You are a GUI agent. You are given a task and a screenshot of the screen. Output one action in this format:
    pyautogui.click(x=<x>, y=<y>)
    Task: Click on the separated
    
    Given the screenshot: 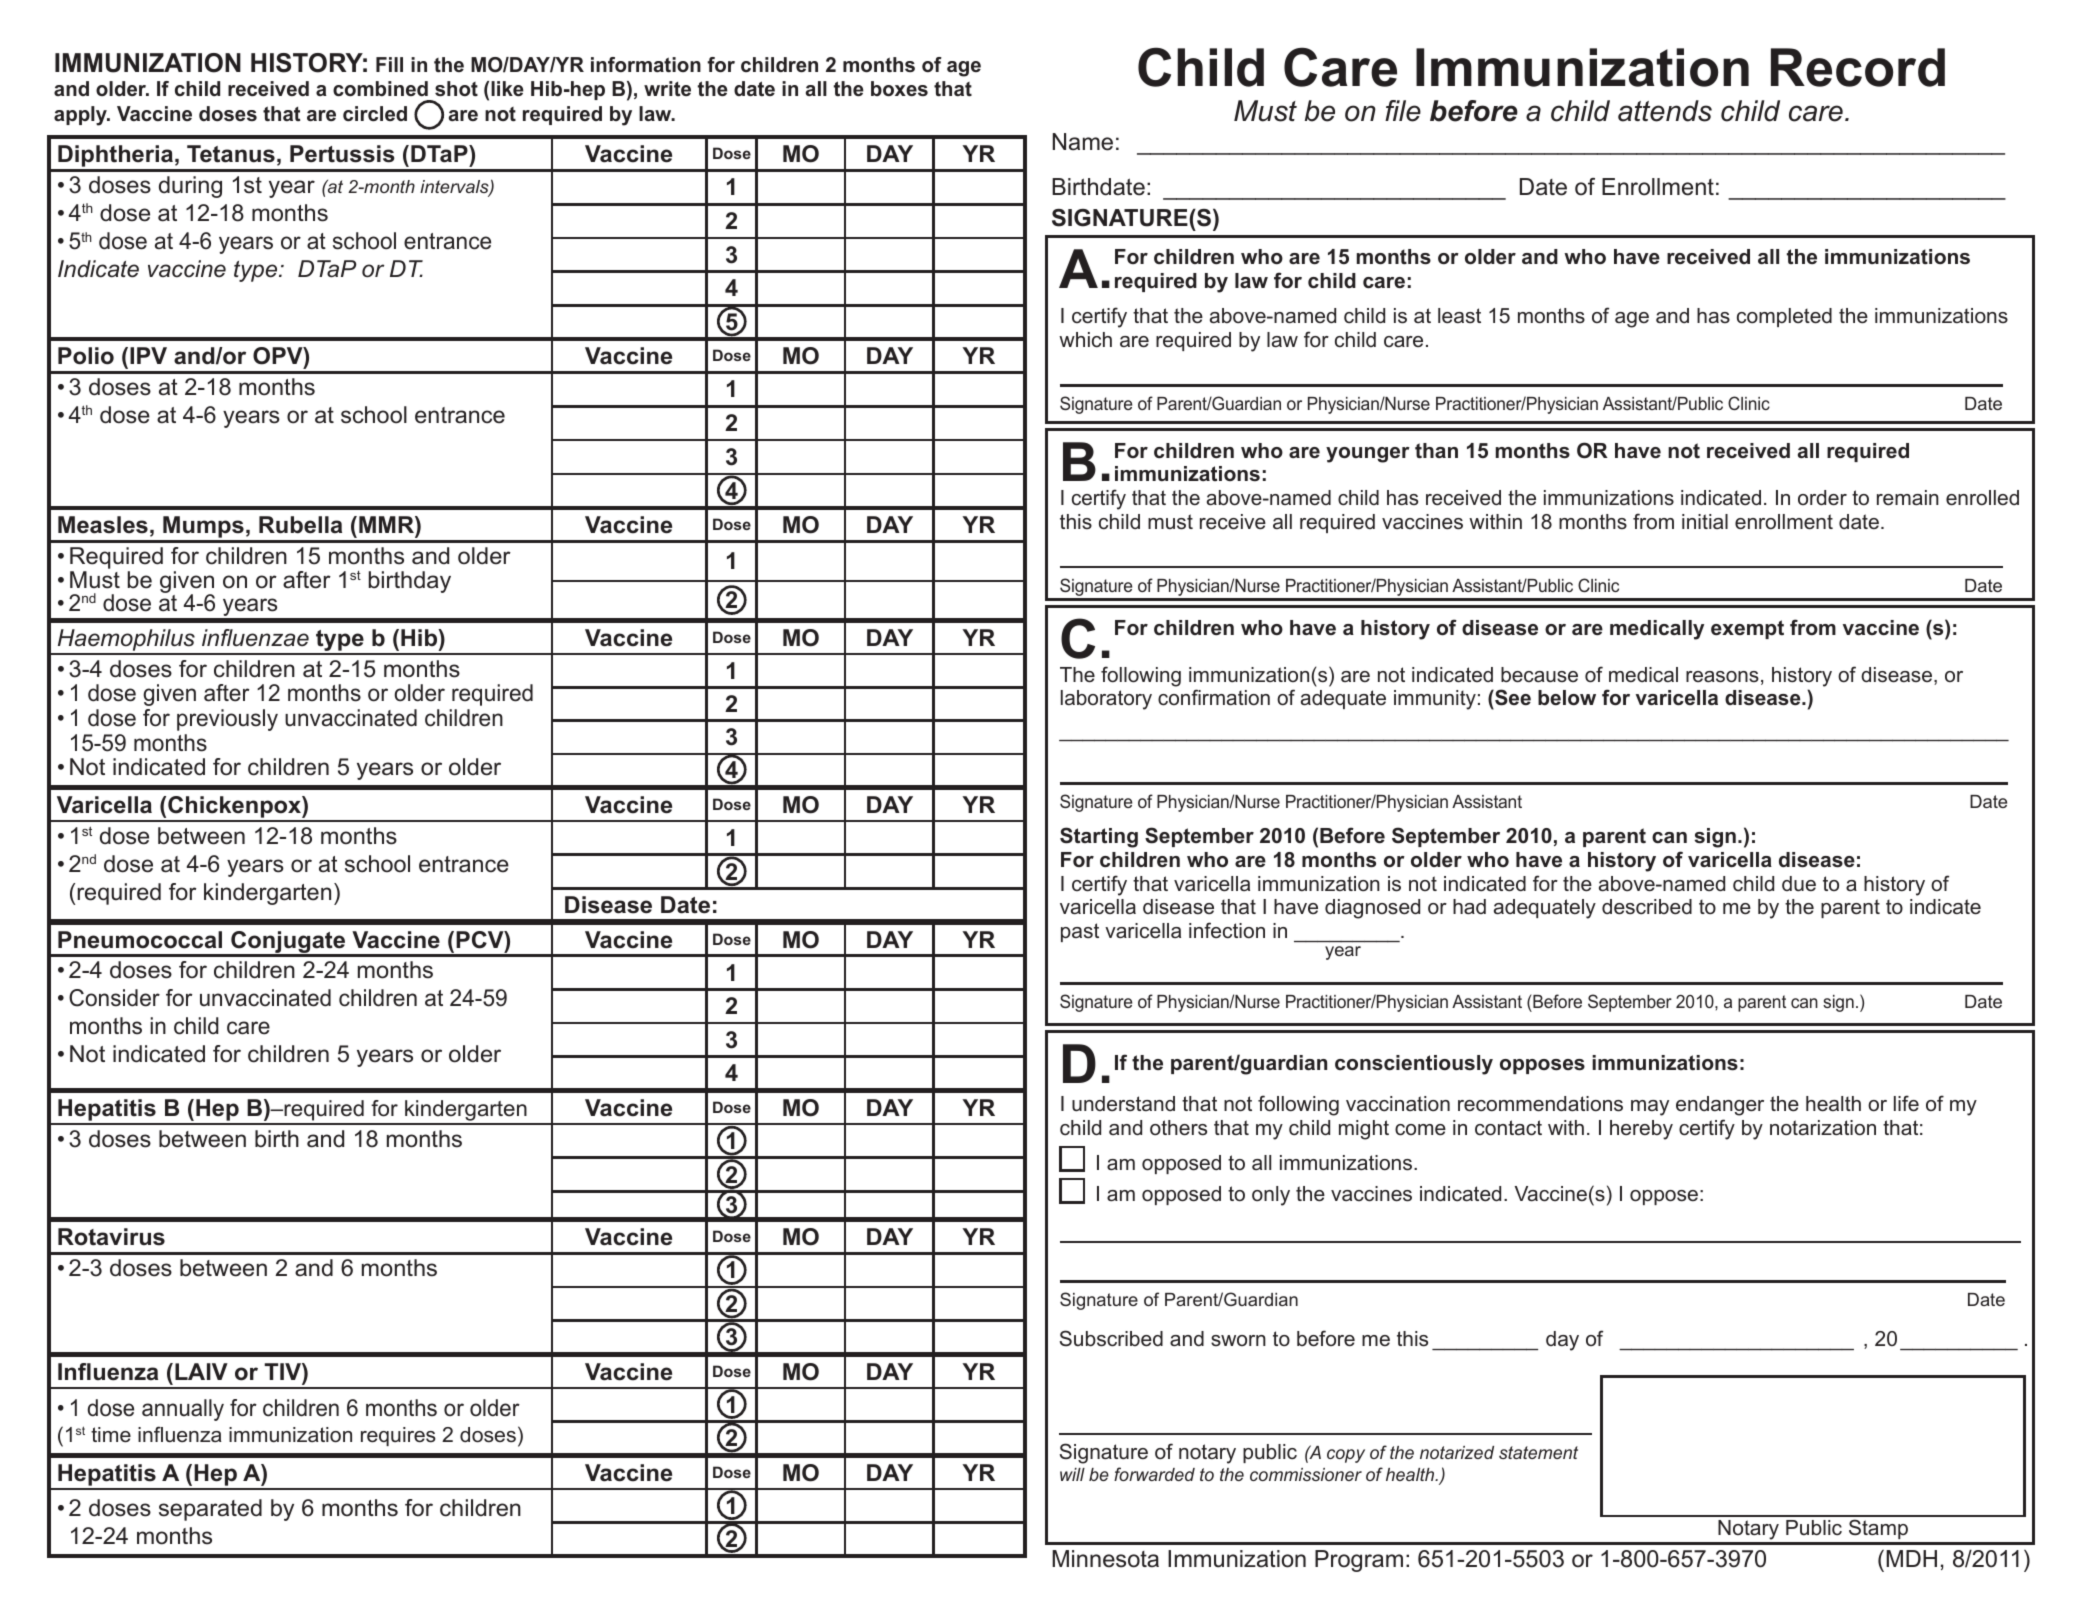 What is the action you would take?
    pyautogui.click(x=210, y=1510)
